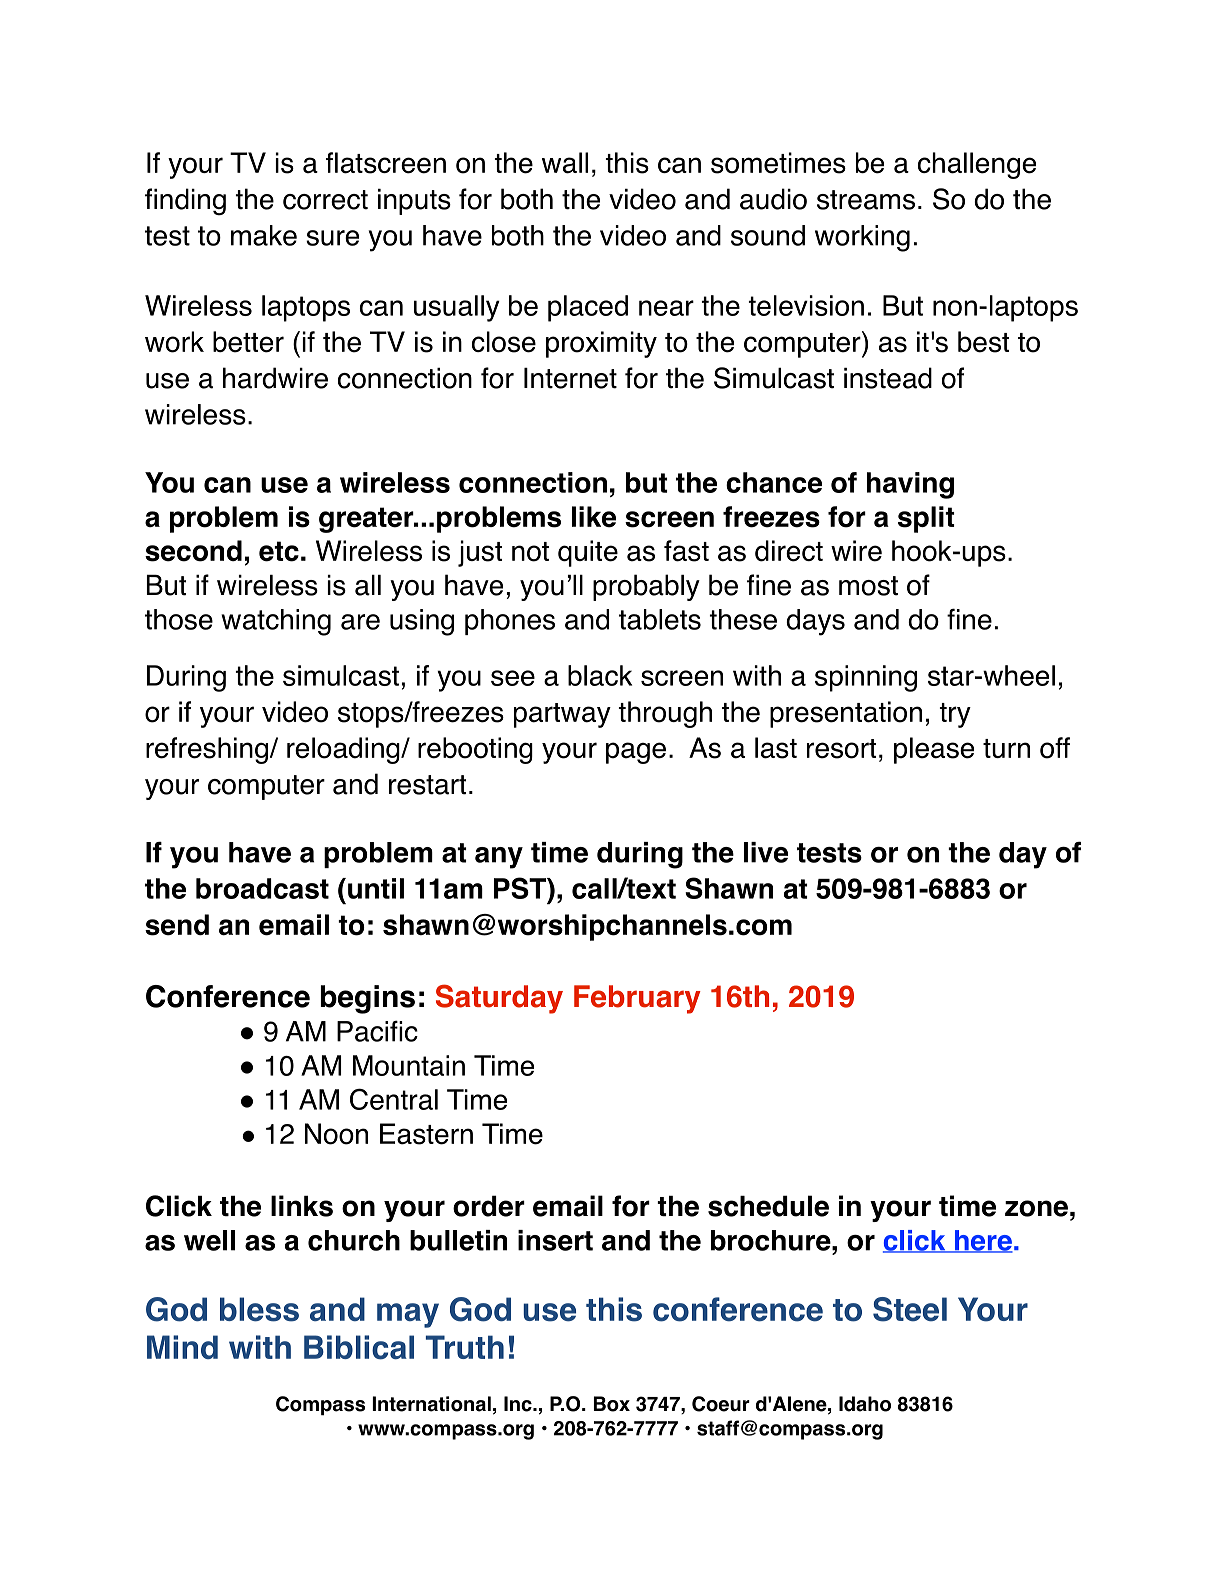 The height and width of the screenshot is (1592, 1230). I want to click on Box, so click(612, 1404).
